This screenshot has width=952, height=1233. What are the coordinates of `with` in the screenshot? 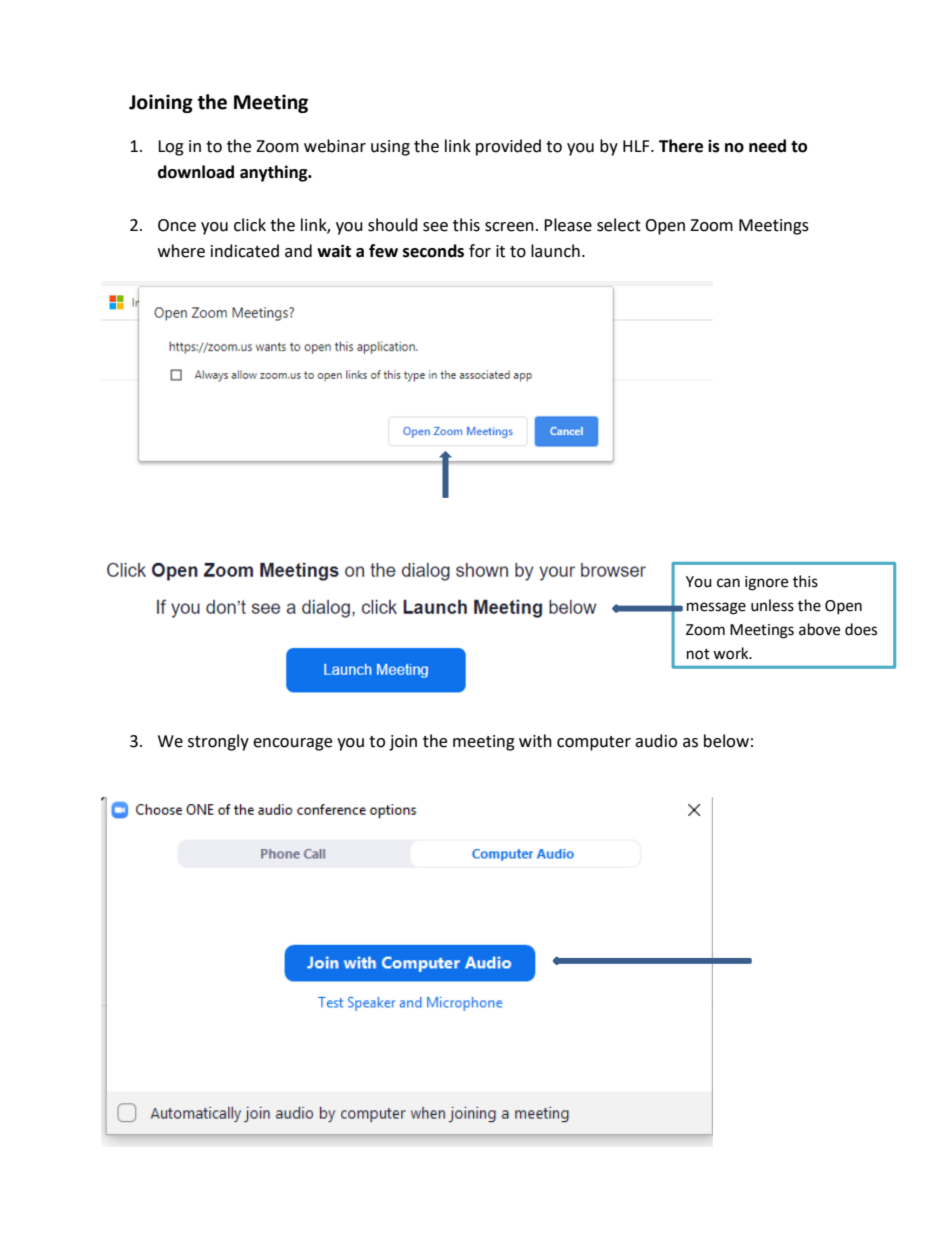 It's located at (535, 741).
